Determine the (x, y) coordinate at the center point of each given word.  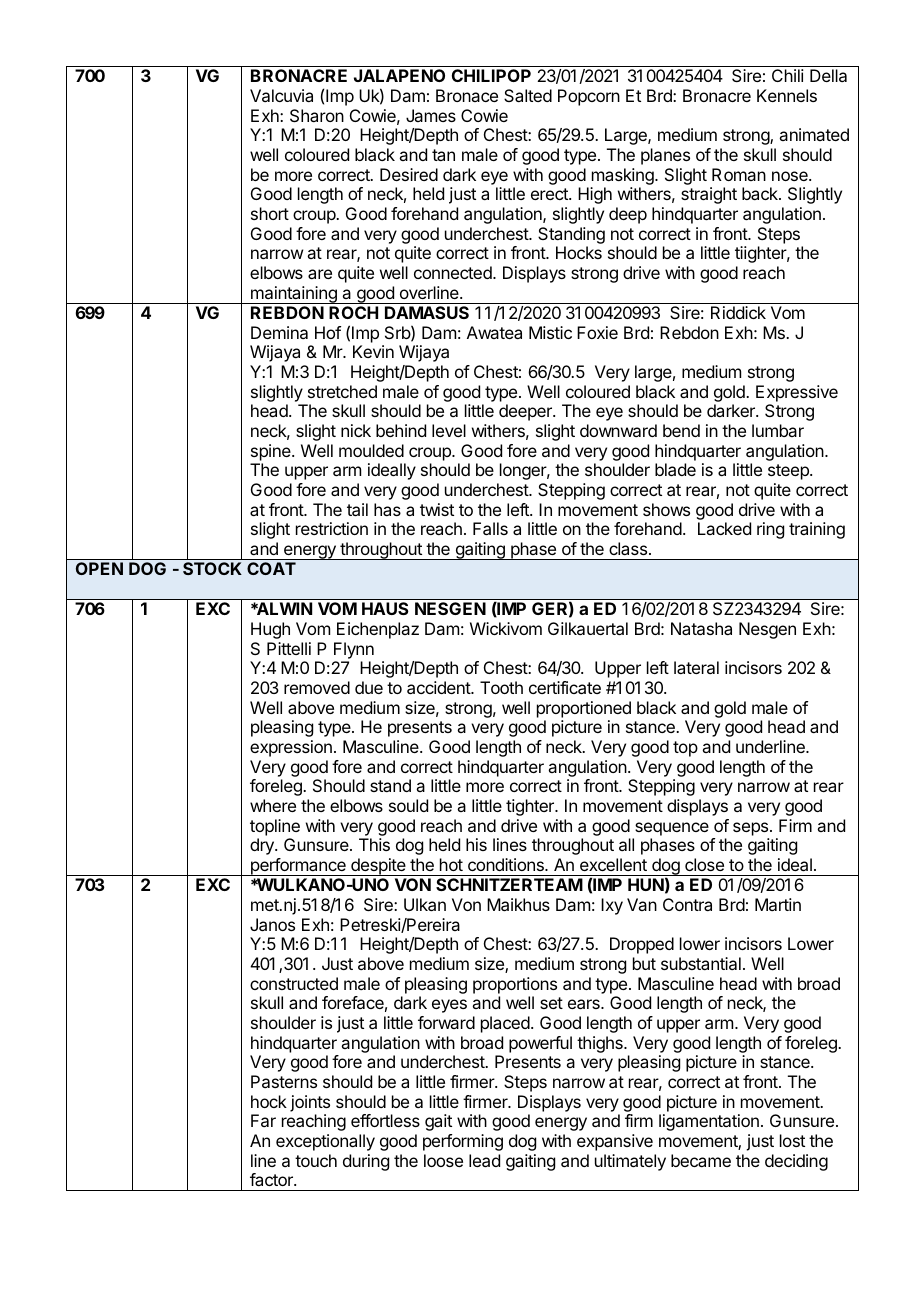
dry (263, 846)
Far (263, 1120)
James (431, 115)
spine (272, 452)
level (449, 430)
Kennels (787, 95)
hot (451, 864)
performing (463, 1142)
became (701, 1160)
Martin (778, 904)
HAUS (385, 608)
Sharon (317, 115)
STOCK (212, 568)
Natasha (701, 628)
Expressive (797, 393)
